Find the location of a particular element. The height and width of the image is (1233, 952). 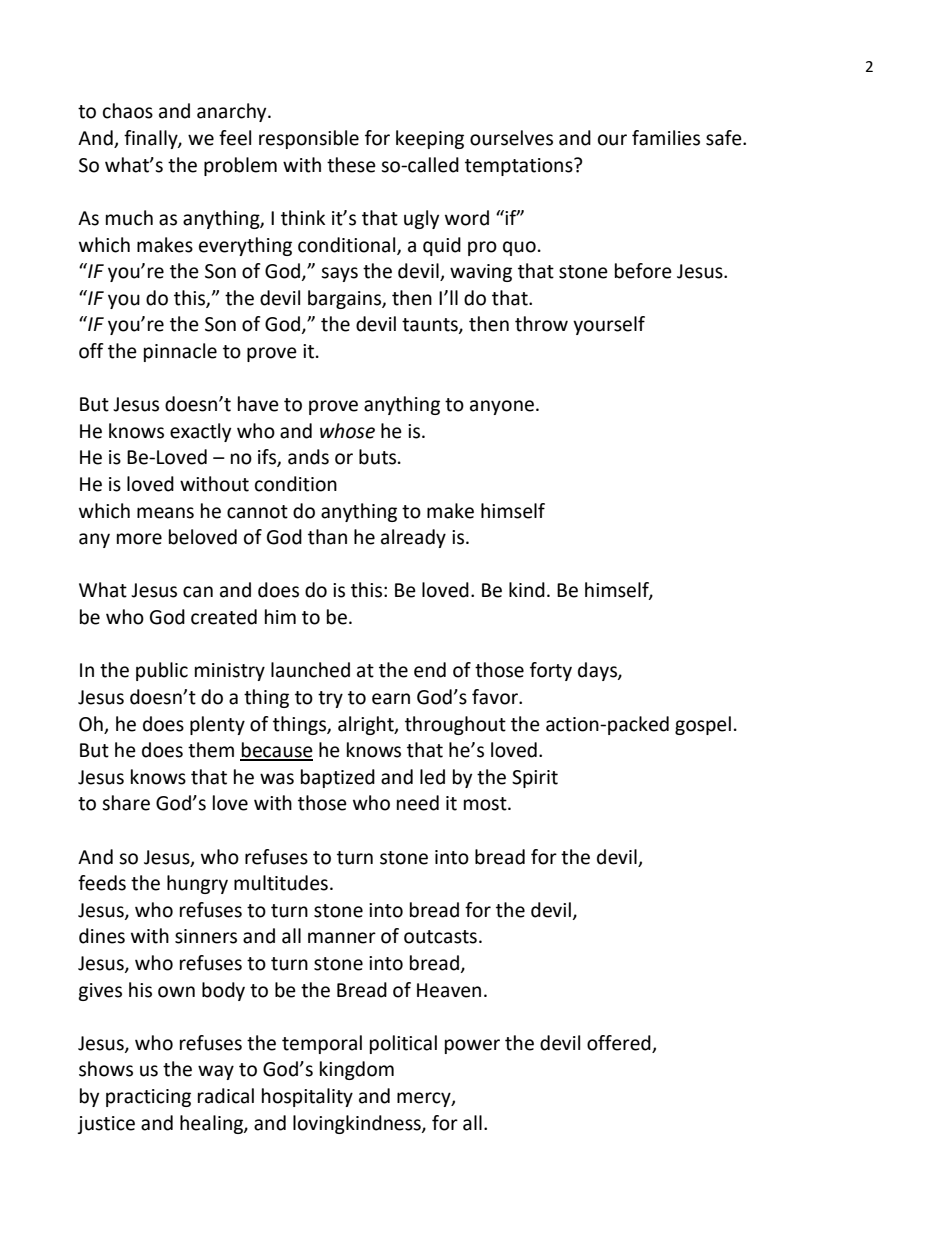

families is located at coordinates (666, 138).
